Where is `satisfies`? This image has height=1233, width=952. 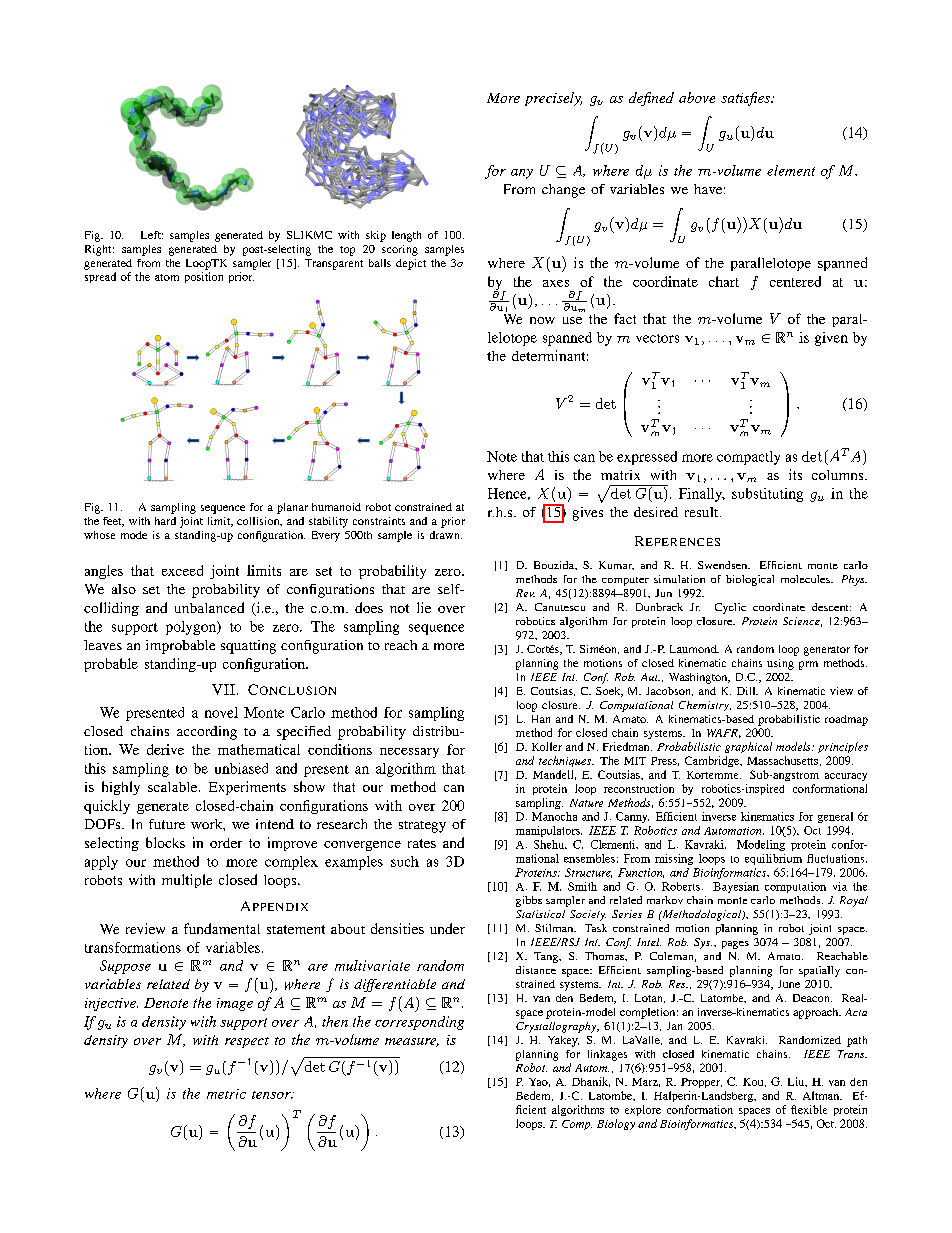
satisfies is located at coordinates (746, 99).
